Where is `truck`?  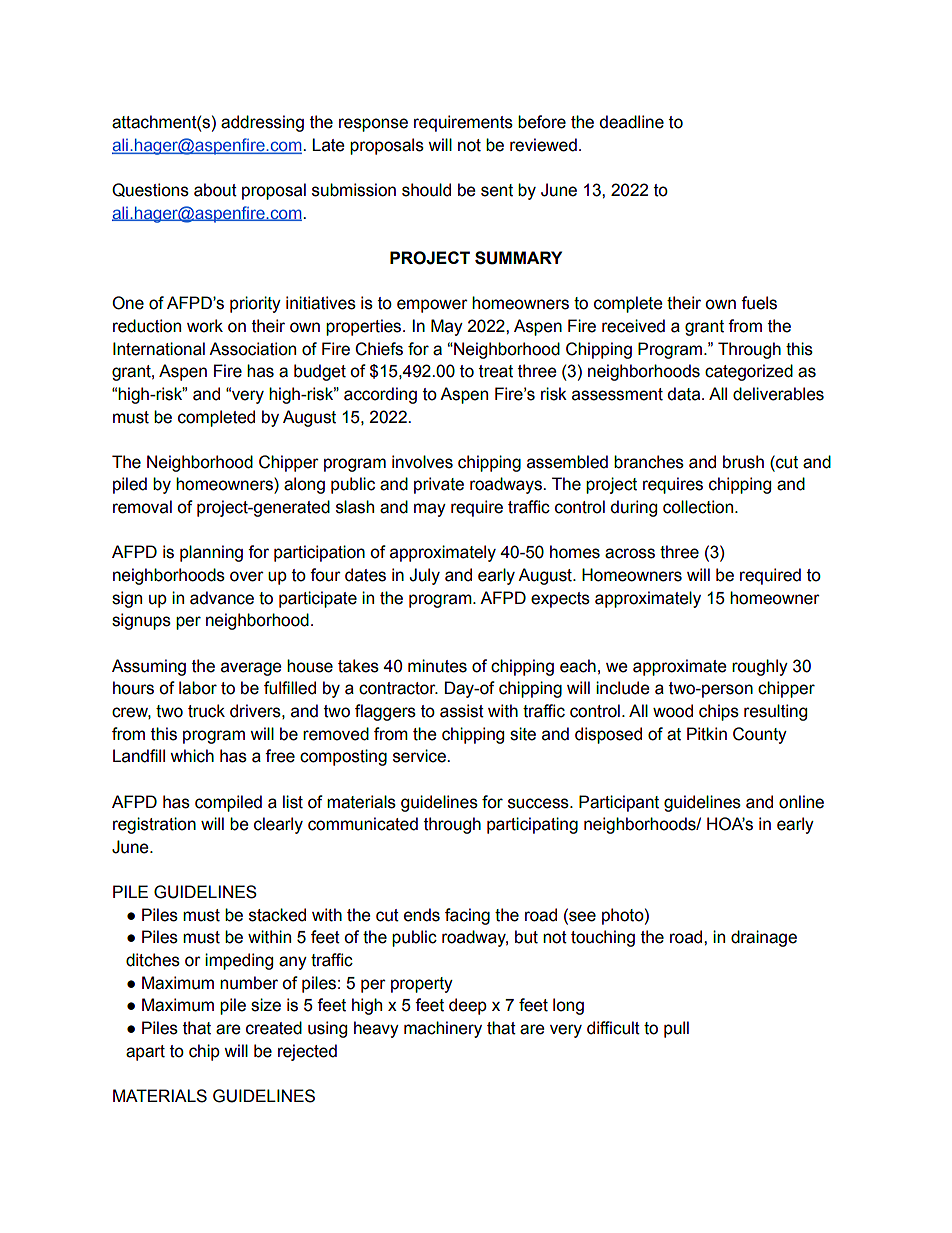 truck is located at coordinates (206, 711).
